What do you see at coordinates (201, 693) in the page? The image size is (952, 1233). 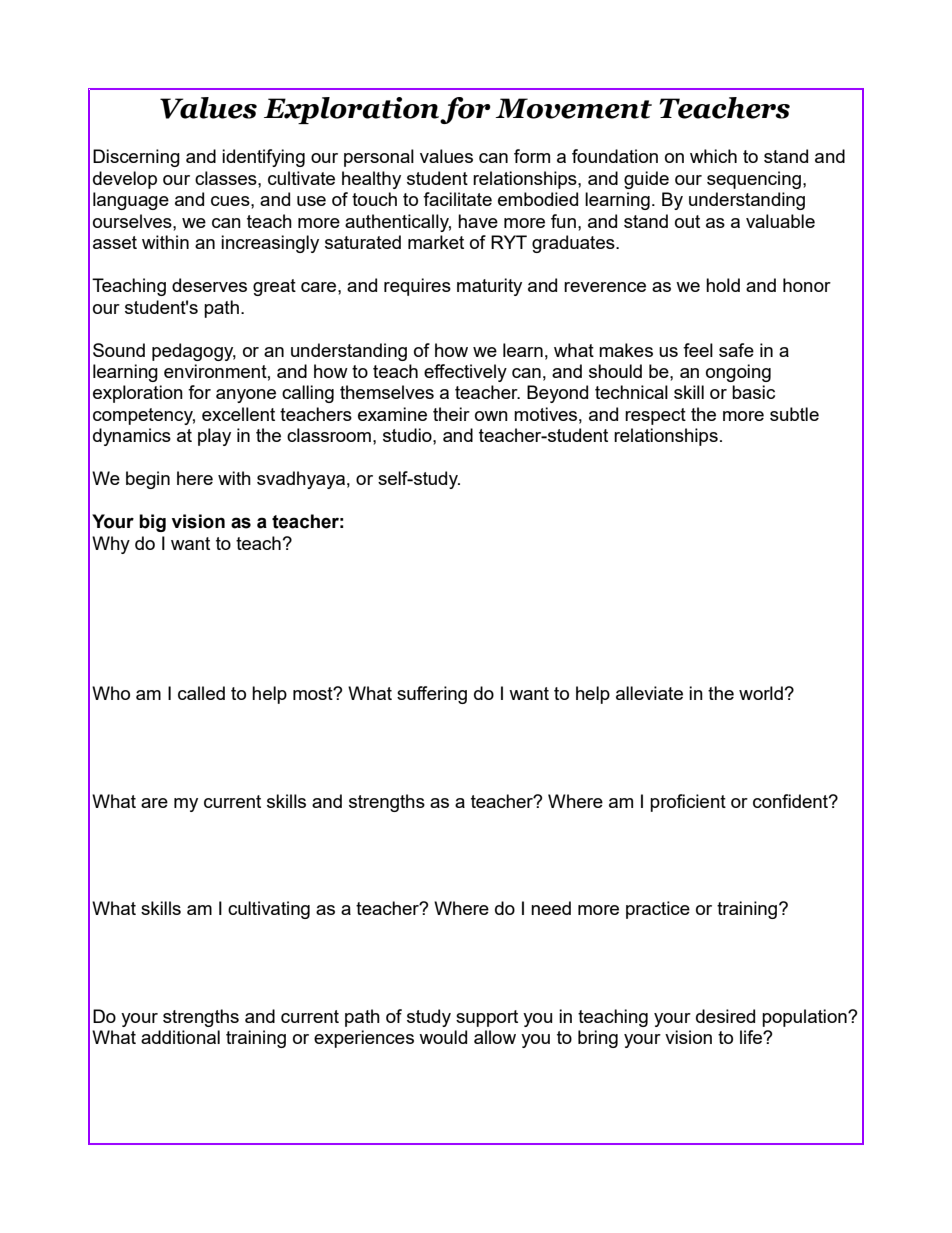 I see `called` at bounding box center [201, 693].
